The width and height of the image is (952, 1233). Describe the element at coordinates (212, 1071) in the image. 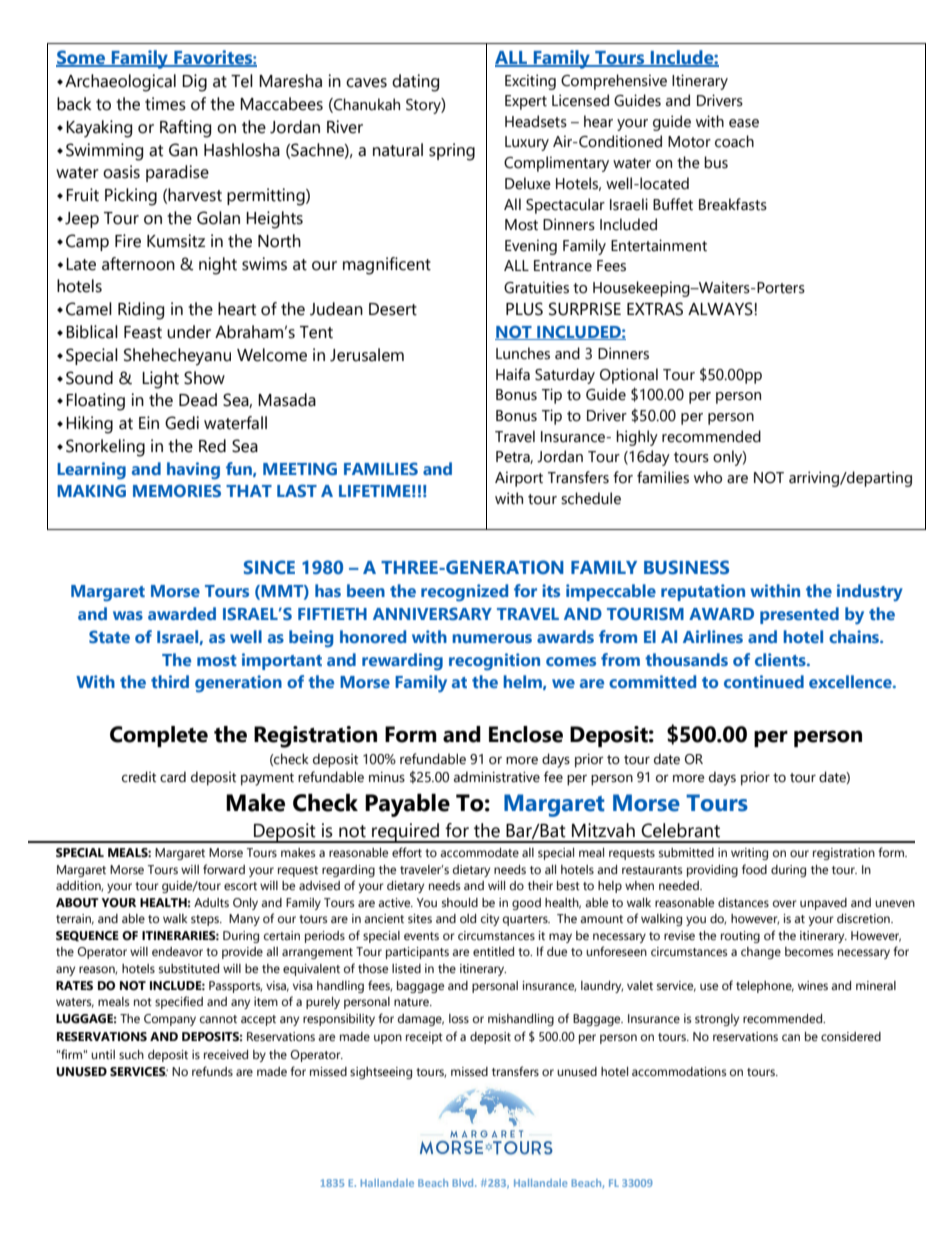

I see `refunds` at that location.
